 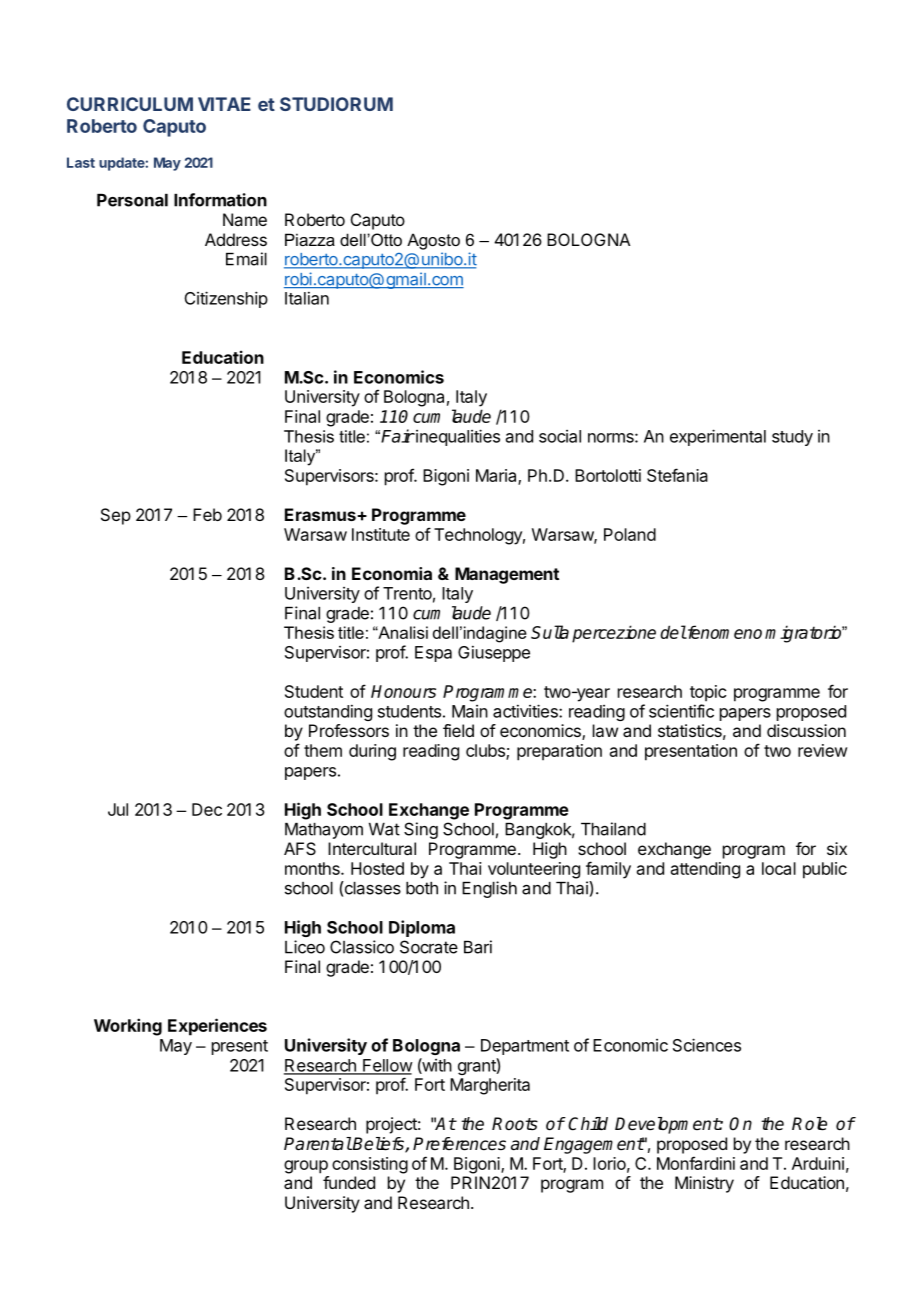 I want to click on group, so click(x=306, y=1167).
